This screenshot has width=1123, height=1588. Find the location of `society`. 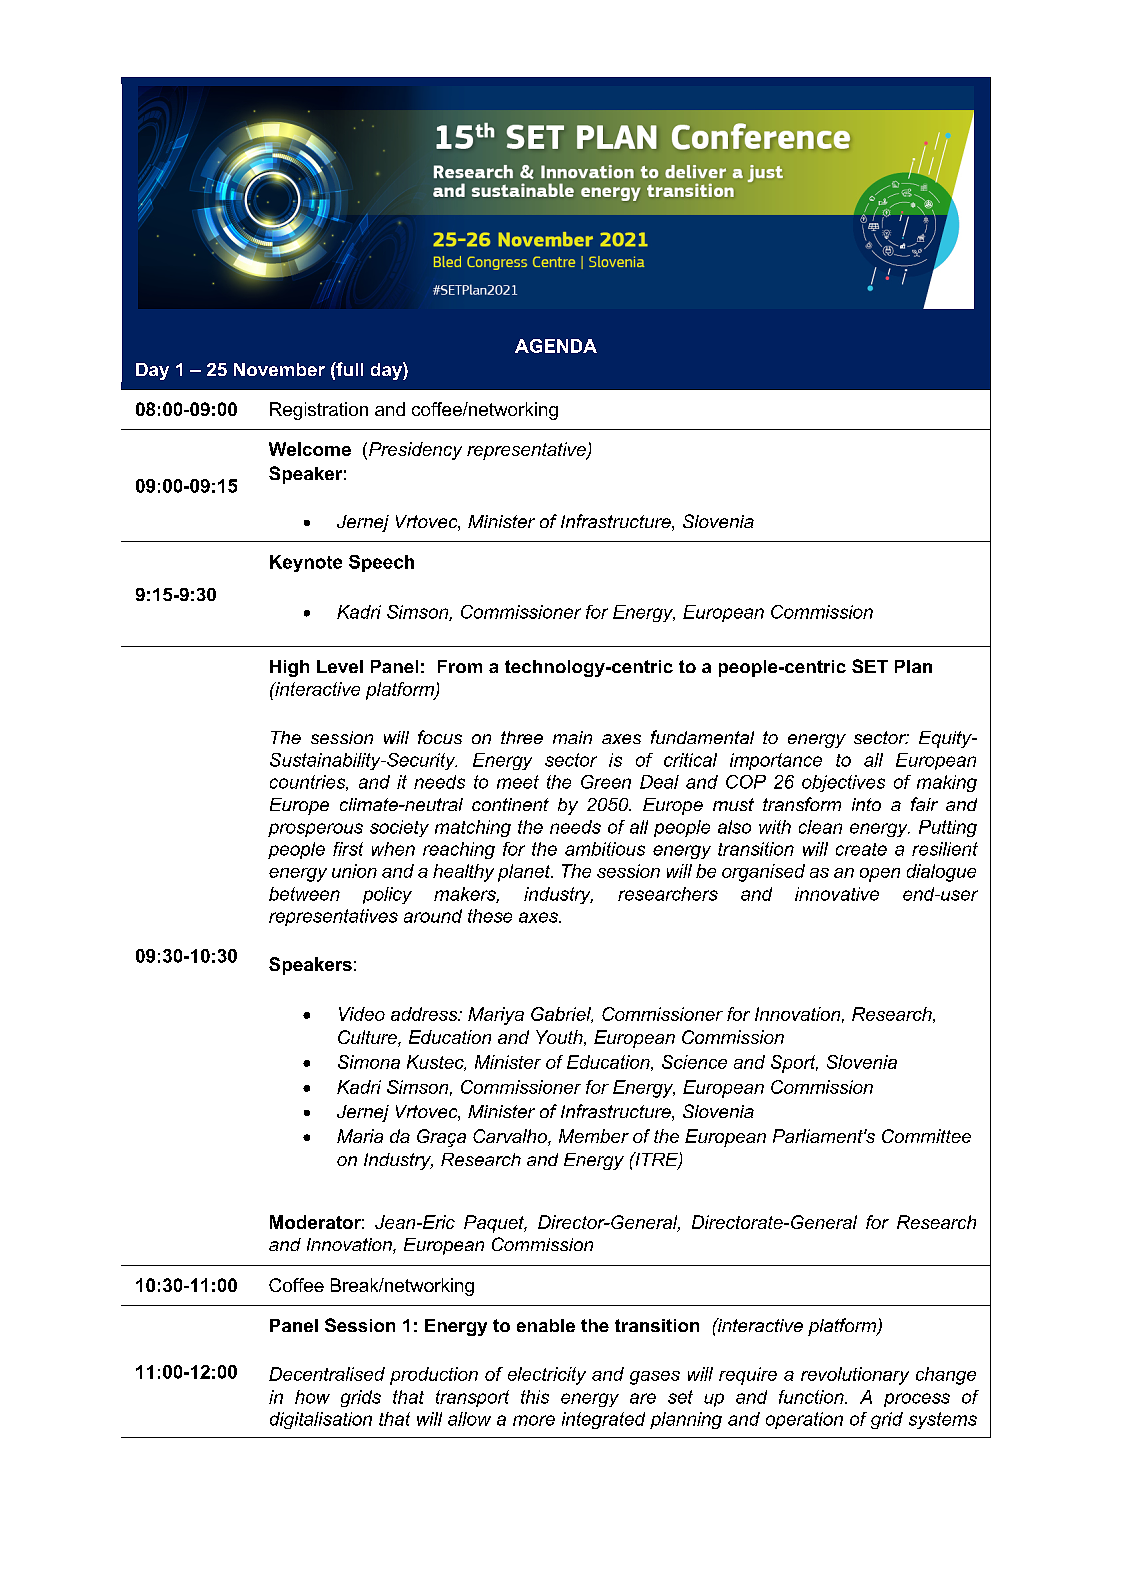

society is located at coordinates (399, 828).
